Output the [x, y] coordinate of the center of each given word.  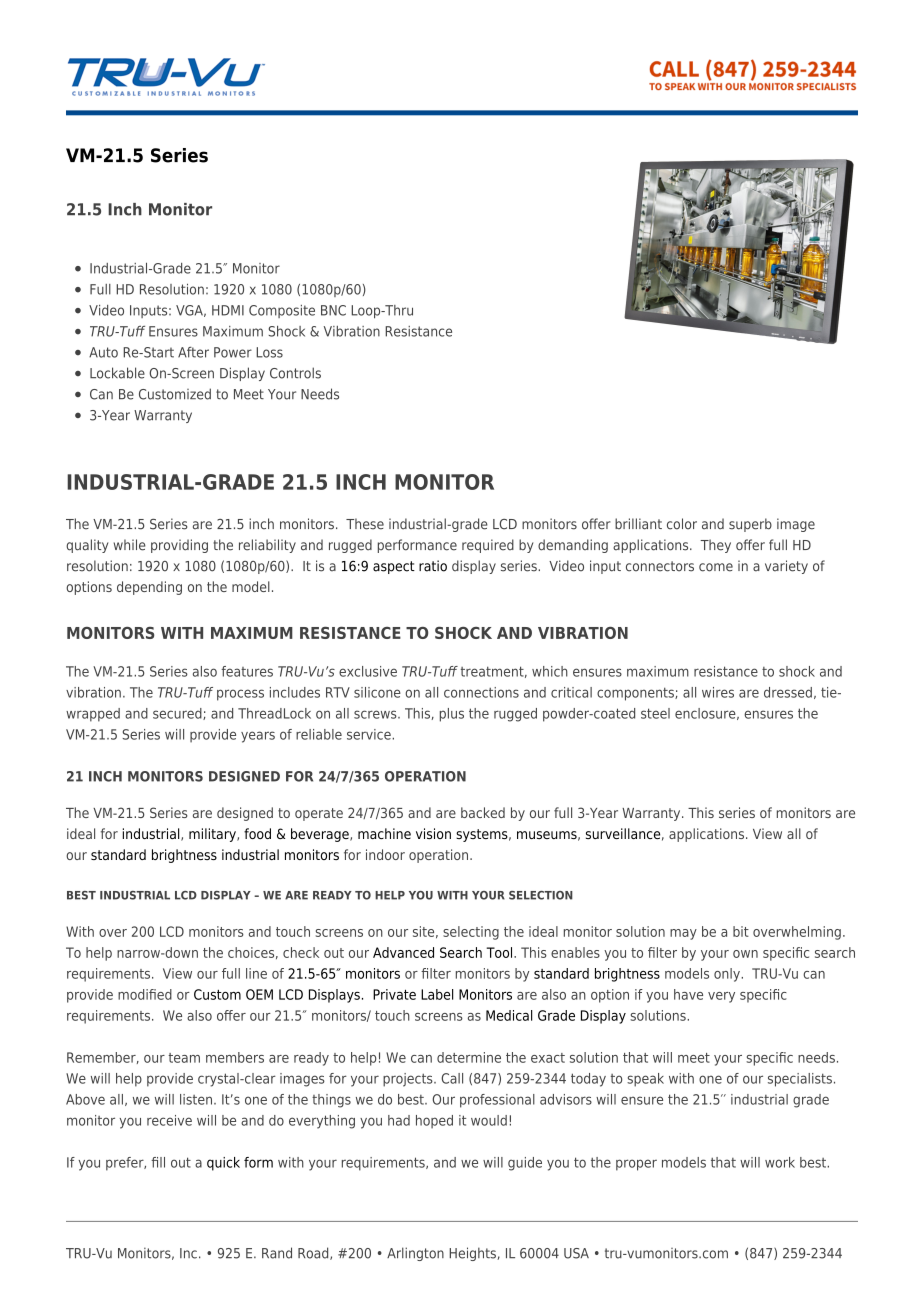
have [688, 994]
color [682, 524]
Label [437, 994]
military [213, 835]
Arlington [415, 1254]
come [716, 567]
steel [655, 713]
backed [483, 812]
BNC [333, 310]
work [780, 1162]
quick [223, 1164]
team [184, 1058]
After [193, 352]
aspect [394, 567]
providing [179, 546]
